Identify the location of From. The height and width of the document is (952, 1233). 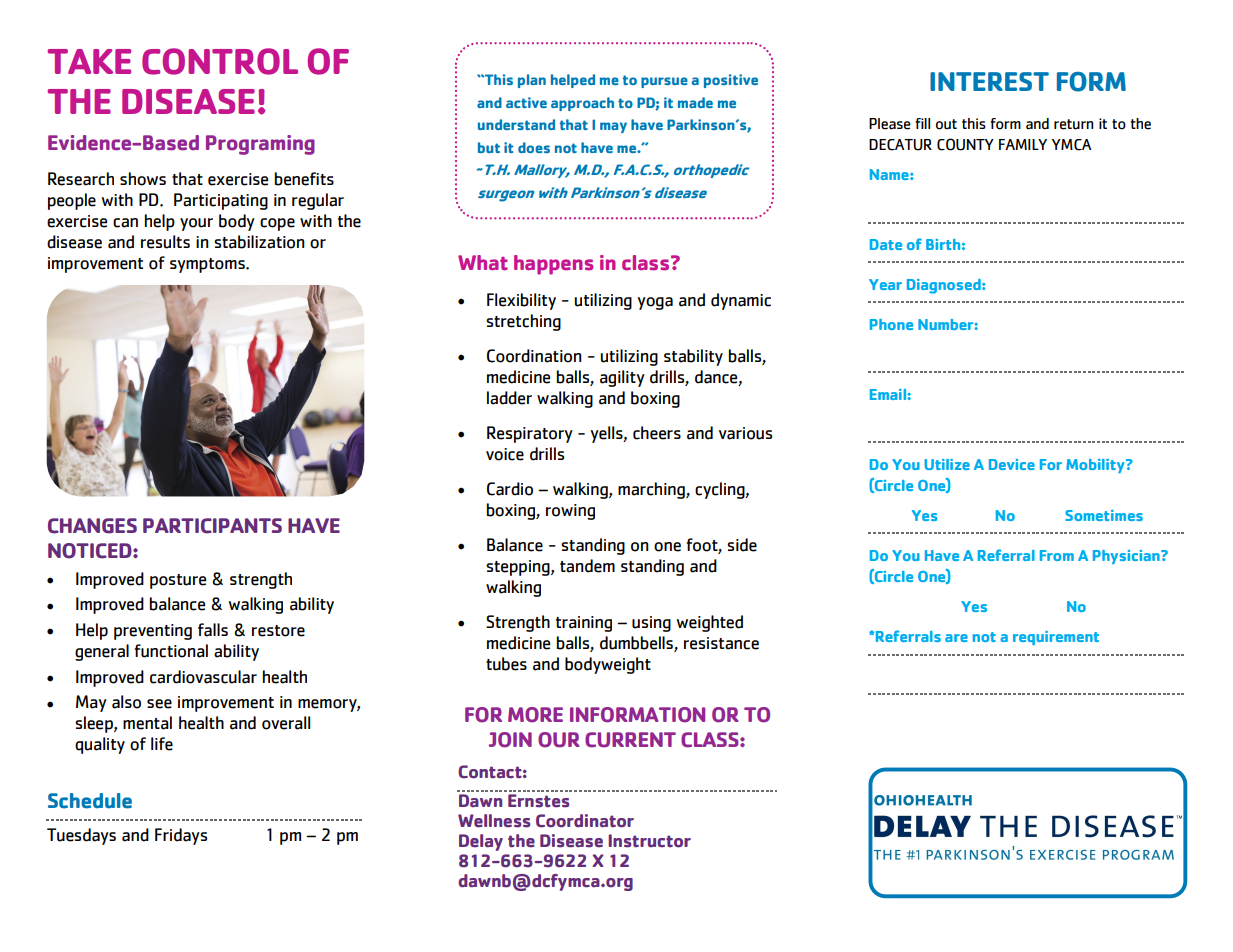
(1057, 555).
